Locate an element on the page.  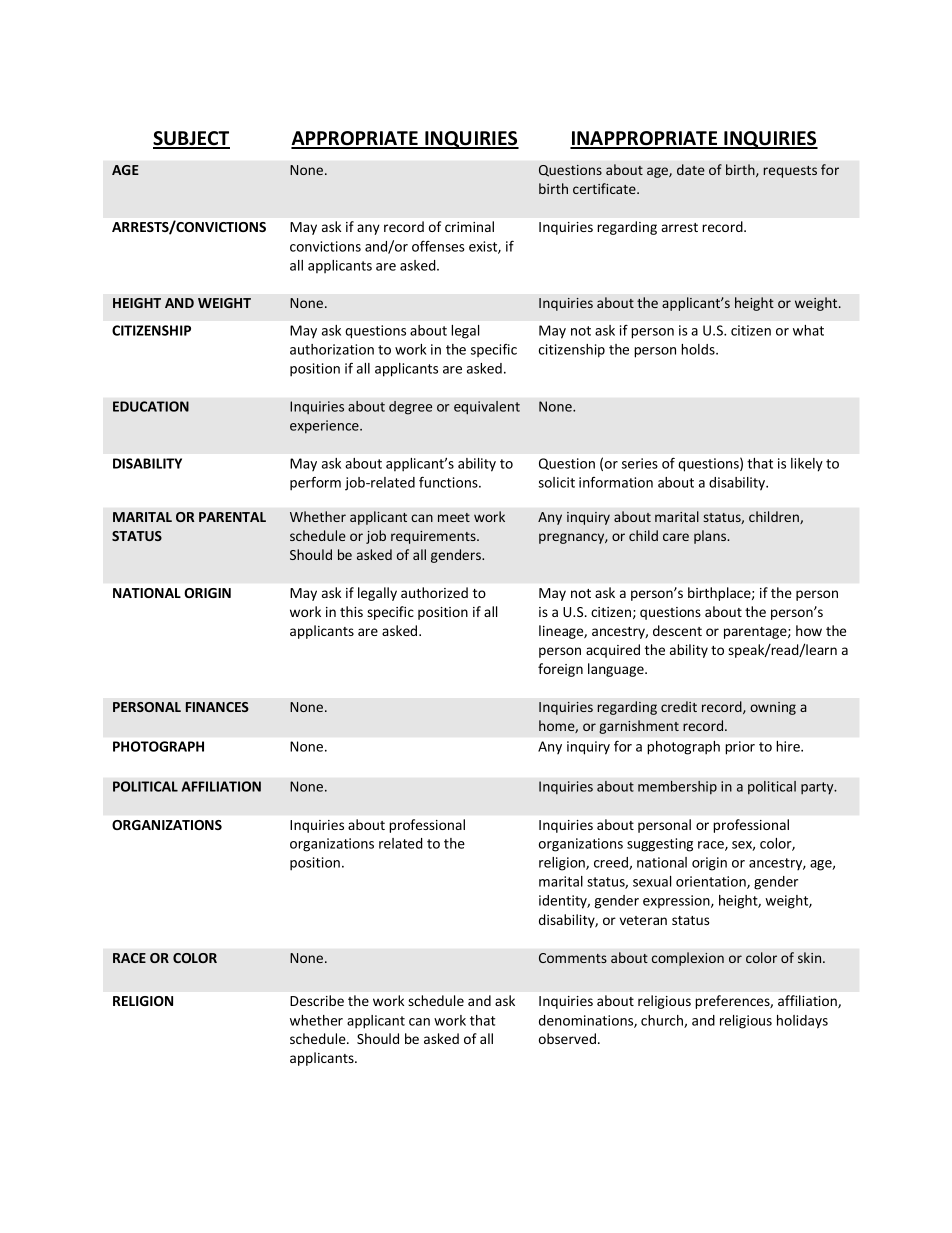
SUBJECT is located at coordinates (191, 139).
